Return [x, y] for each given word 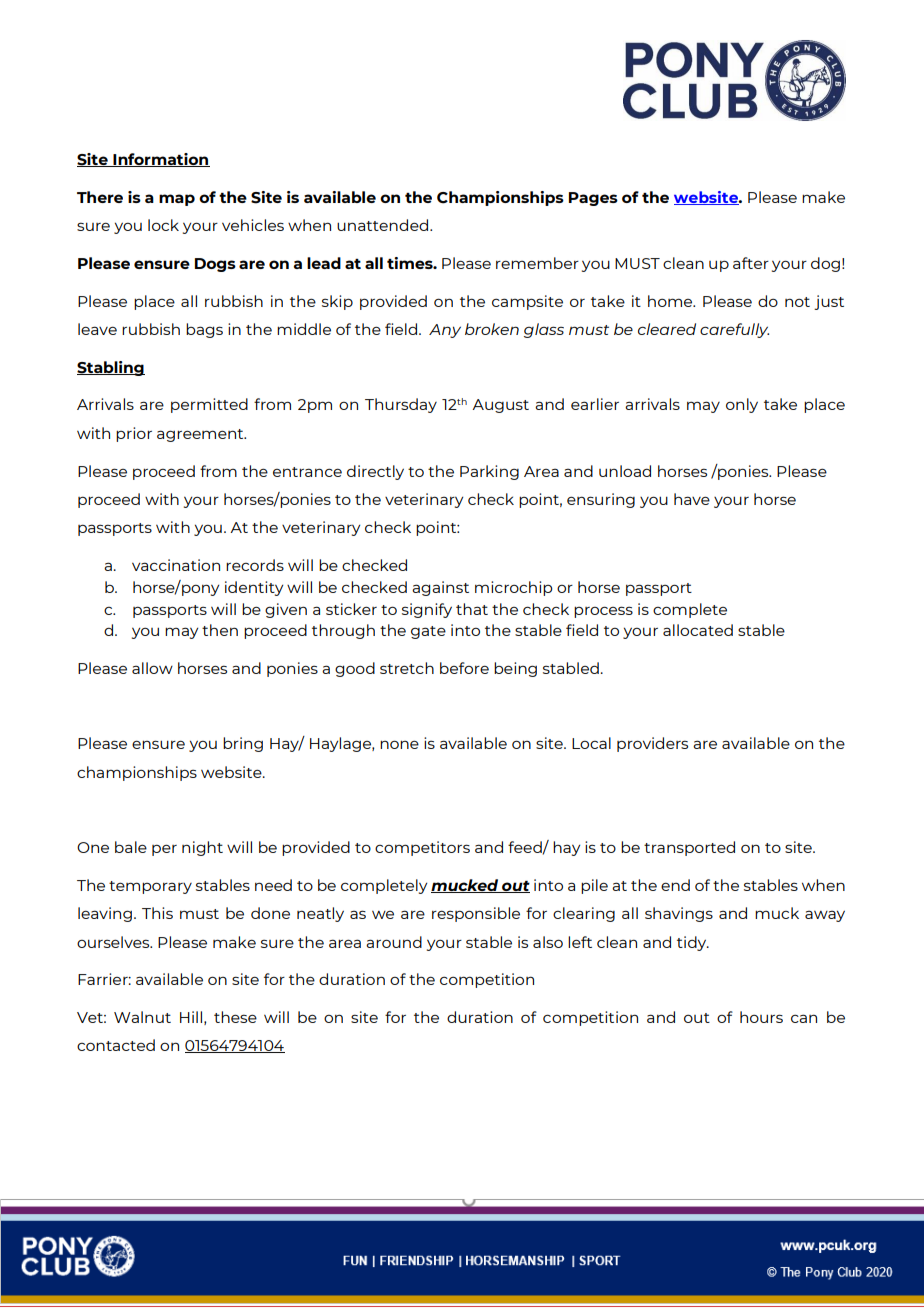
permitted [209, 405]
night [202, 848]
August [500, 406]
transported [689, 848]
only [742, 405]
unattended [382, 225]
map [177, 200]
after [751, 263]
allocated [698, 630]
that [472, 609]
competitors [422, 848]
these [235, 1017]
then [220, 630]
